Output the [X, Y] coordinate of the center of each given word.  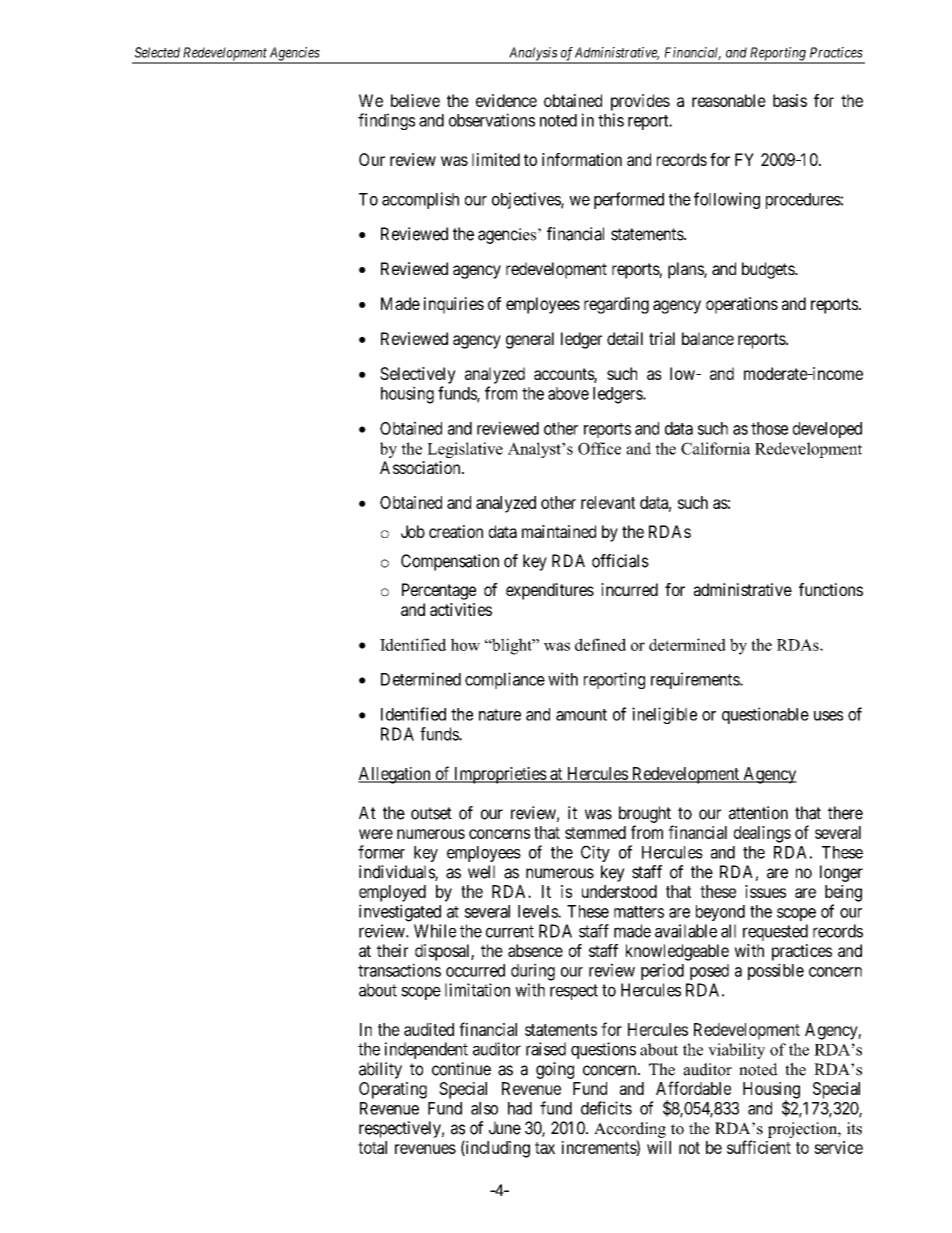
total [372, 1147]
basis [790, 100]
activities [461, 609]
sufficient [759, 1147]
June [505, 1128]
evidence [506, 100]
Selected [157, 52]
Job [413, 531]
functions [831, 589]
